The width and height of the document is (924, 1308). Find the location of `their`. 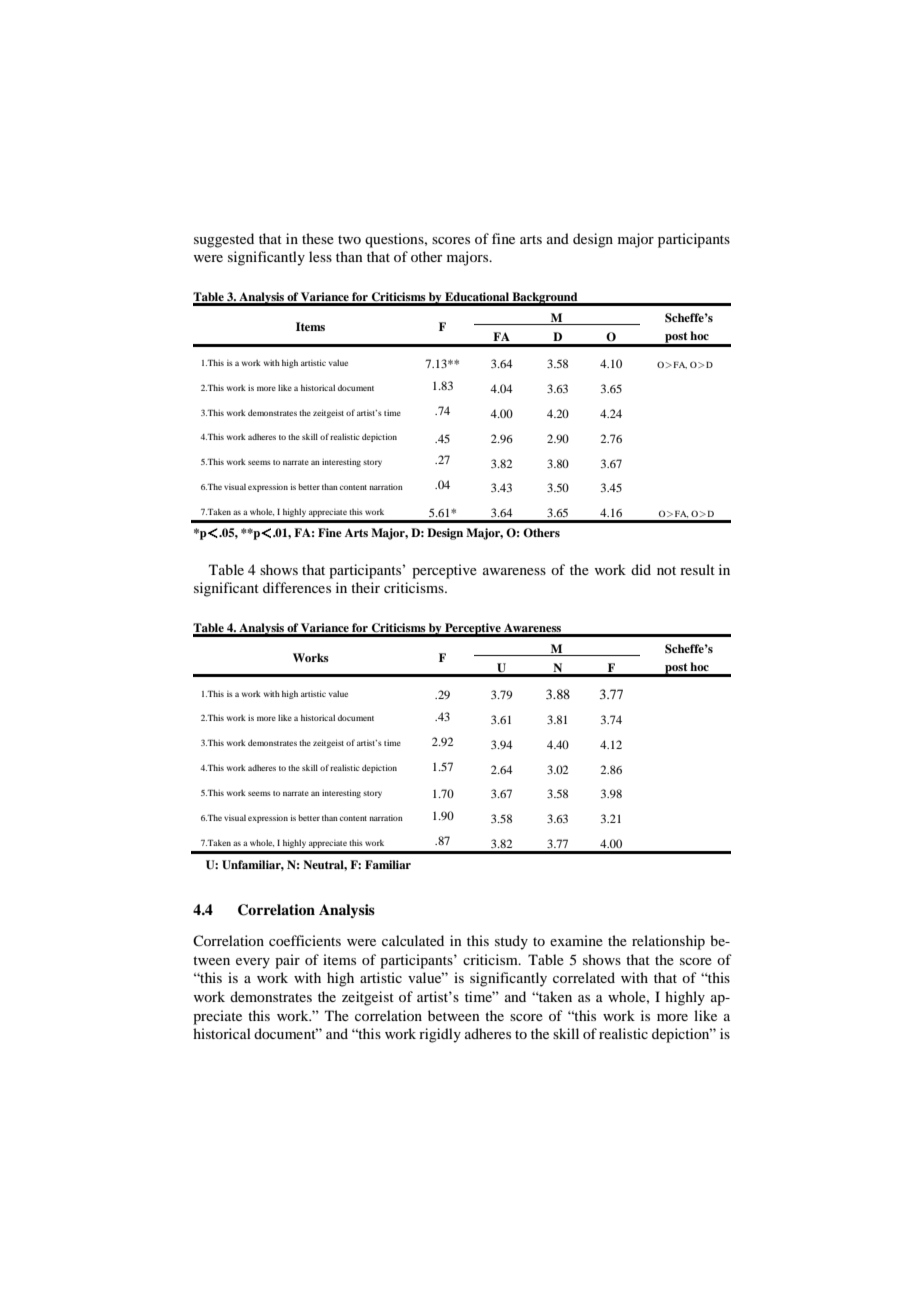

their is located at coordinates (365, 587).
